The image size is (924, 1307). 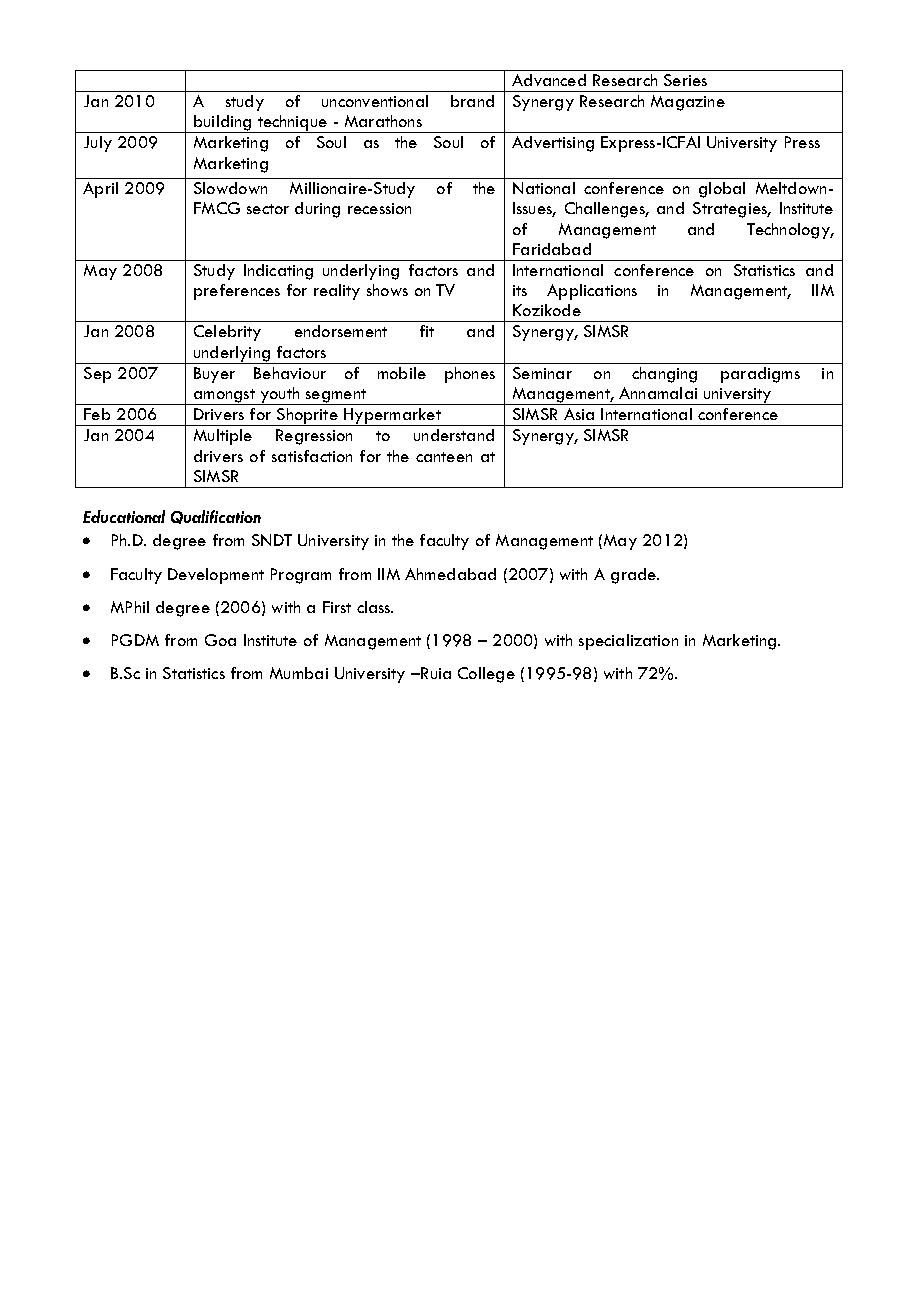 I want to click on Qualification, so click(x=216, y=517).
